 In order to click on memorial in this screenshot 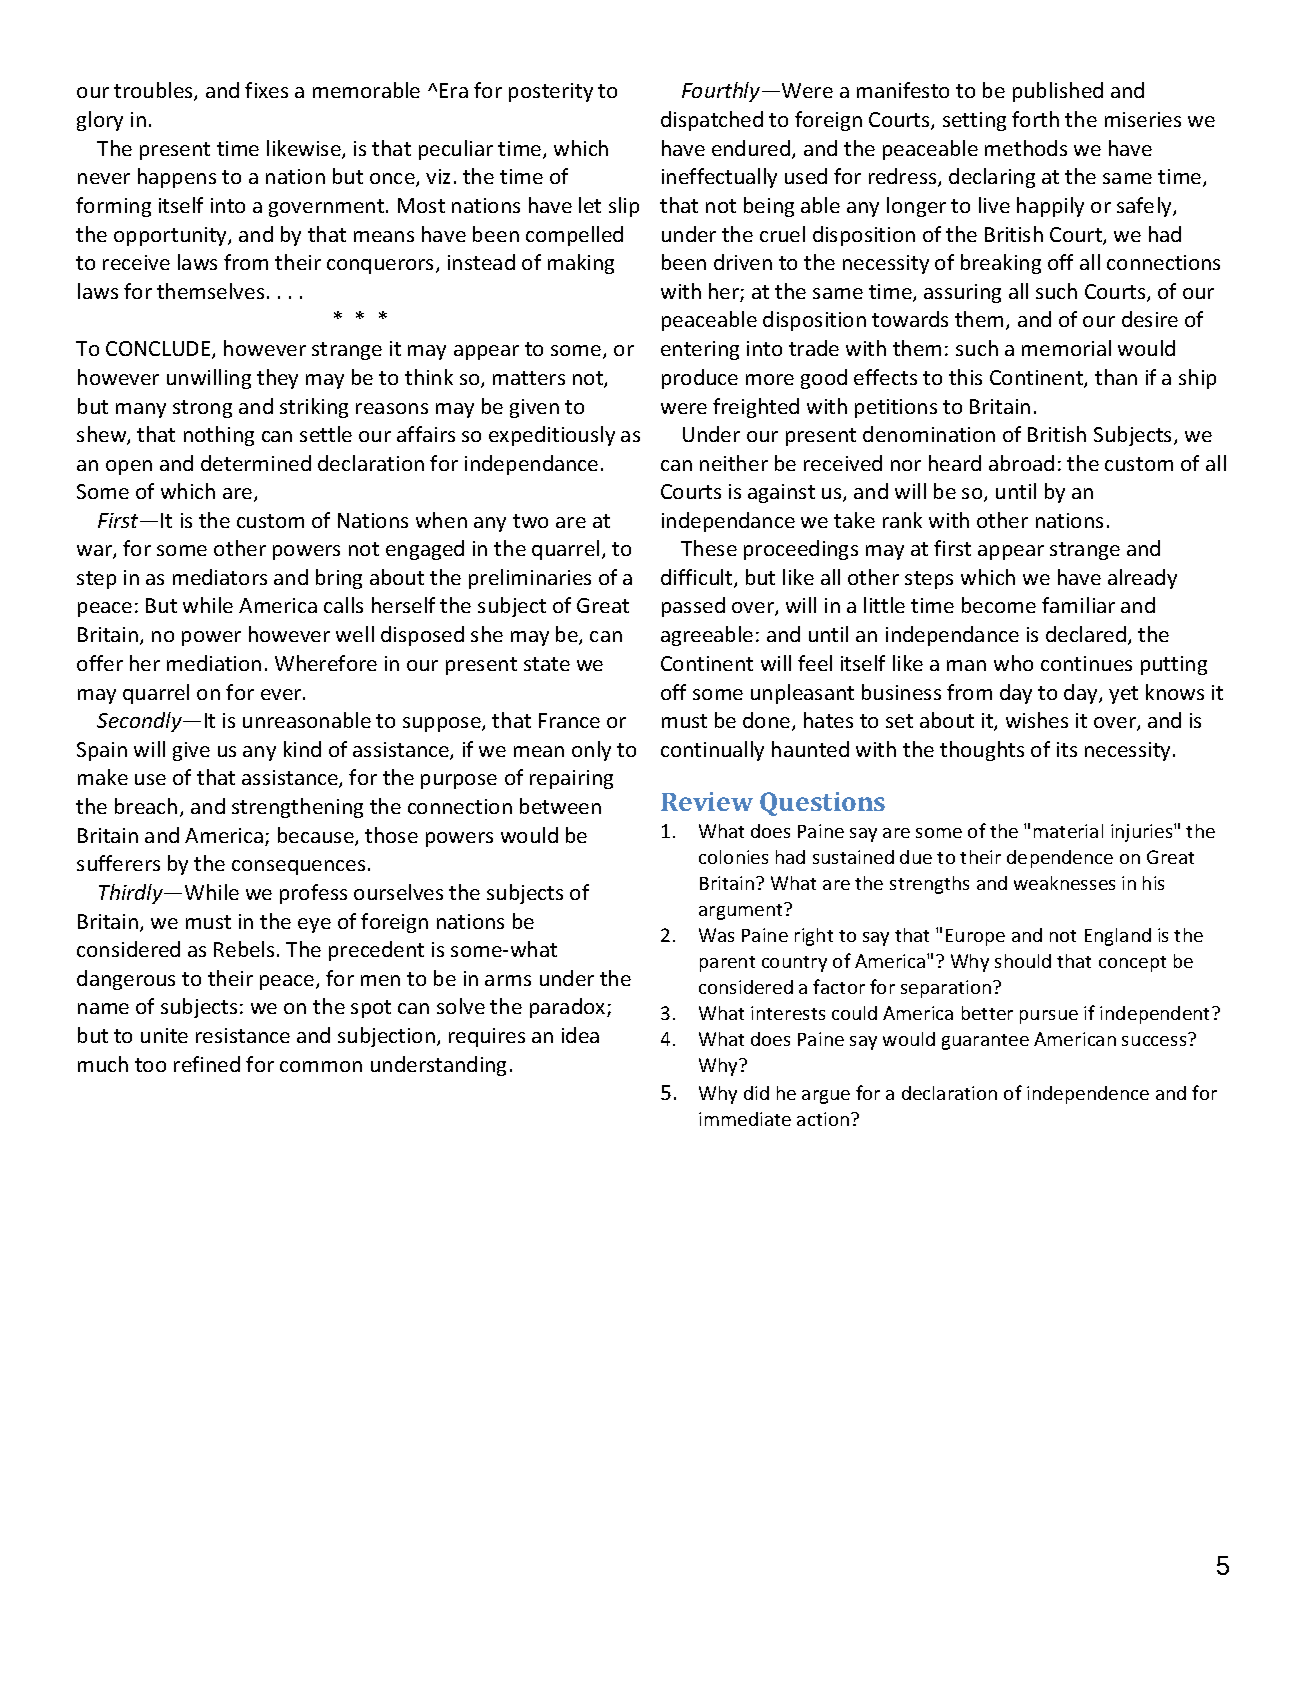, I will do `click(1066, 348)`.
